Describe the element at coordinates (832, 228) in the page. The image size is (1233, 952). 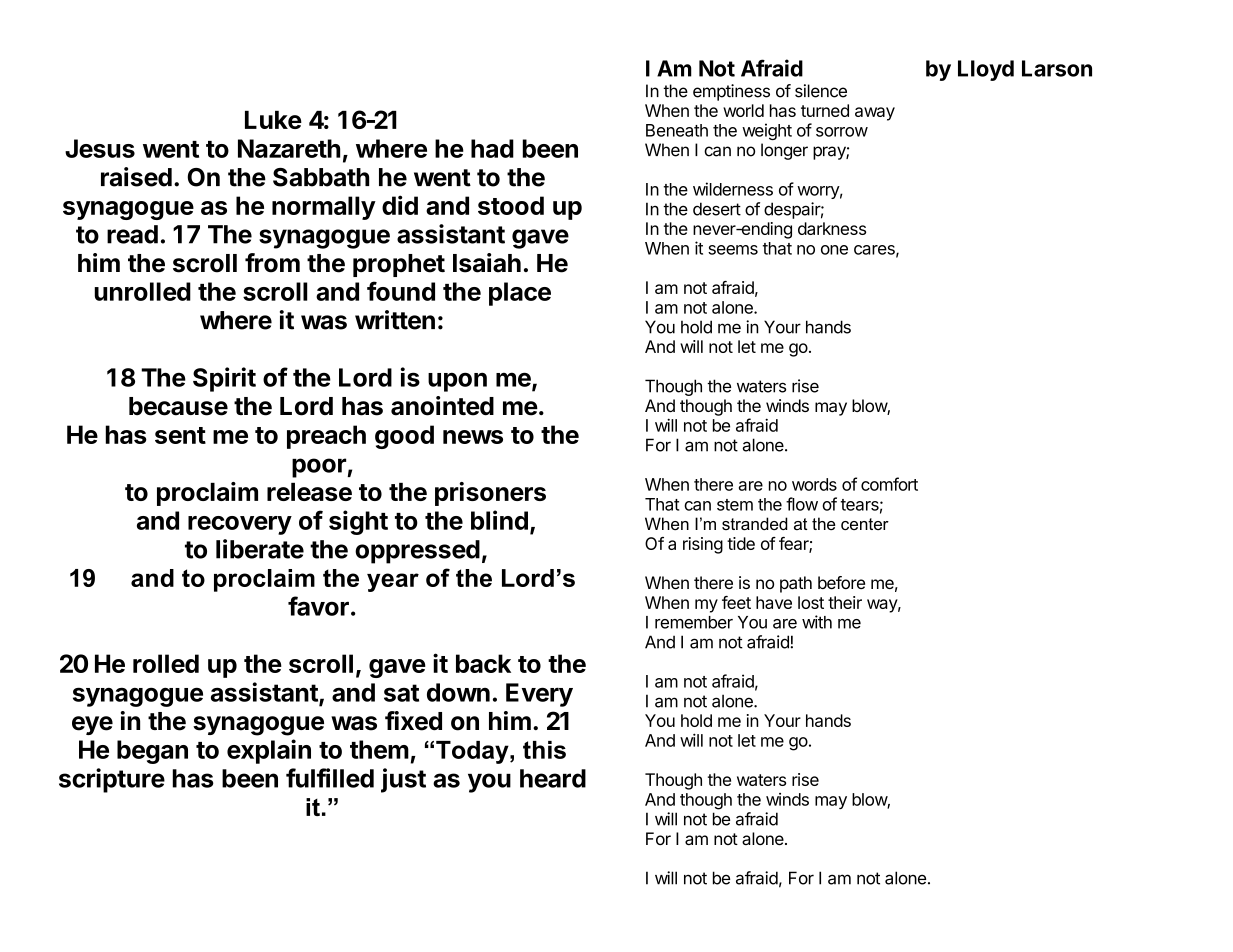
I see `darkness` at that location.
